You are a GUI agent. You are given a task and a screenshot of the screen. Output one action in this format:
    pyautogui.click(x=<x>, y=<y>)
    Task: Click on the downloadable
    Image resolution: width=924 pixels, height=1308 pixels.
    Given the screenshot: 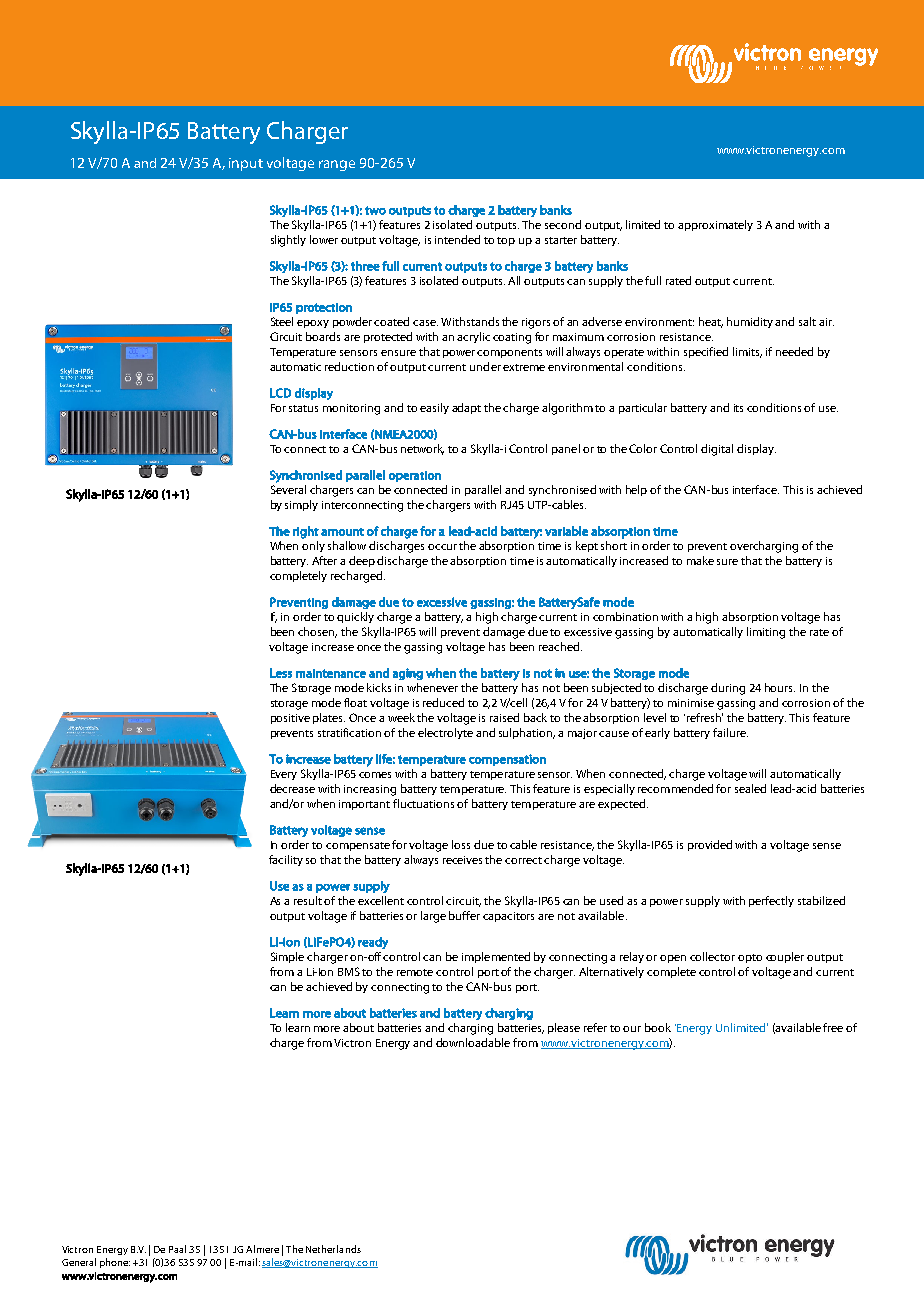 What is the action you would take?
    pyautogui.click(x=473, y=1042)
